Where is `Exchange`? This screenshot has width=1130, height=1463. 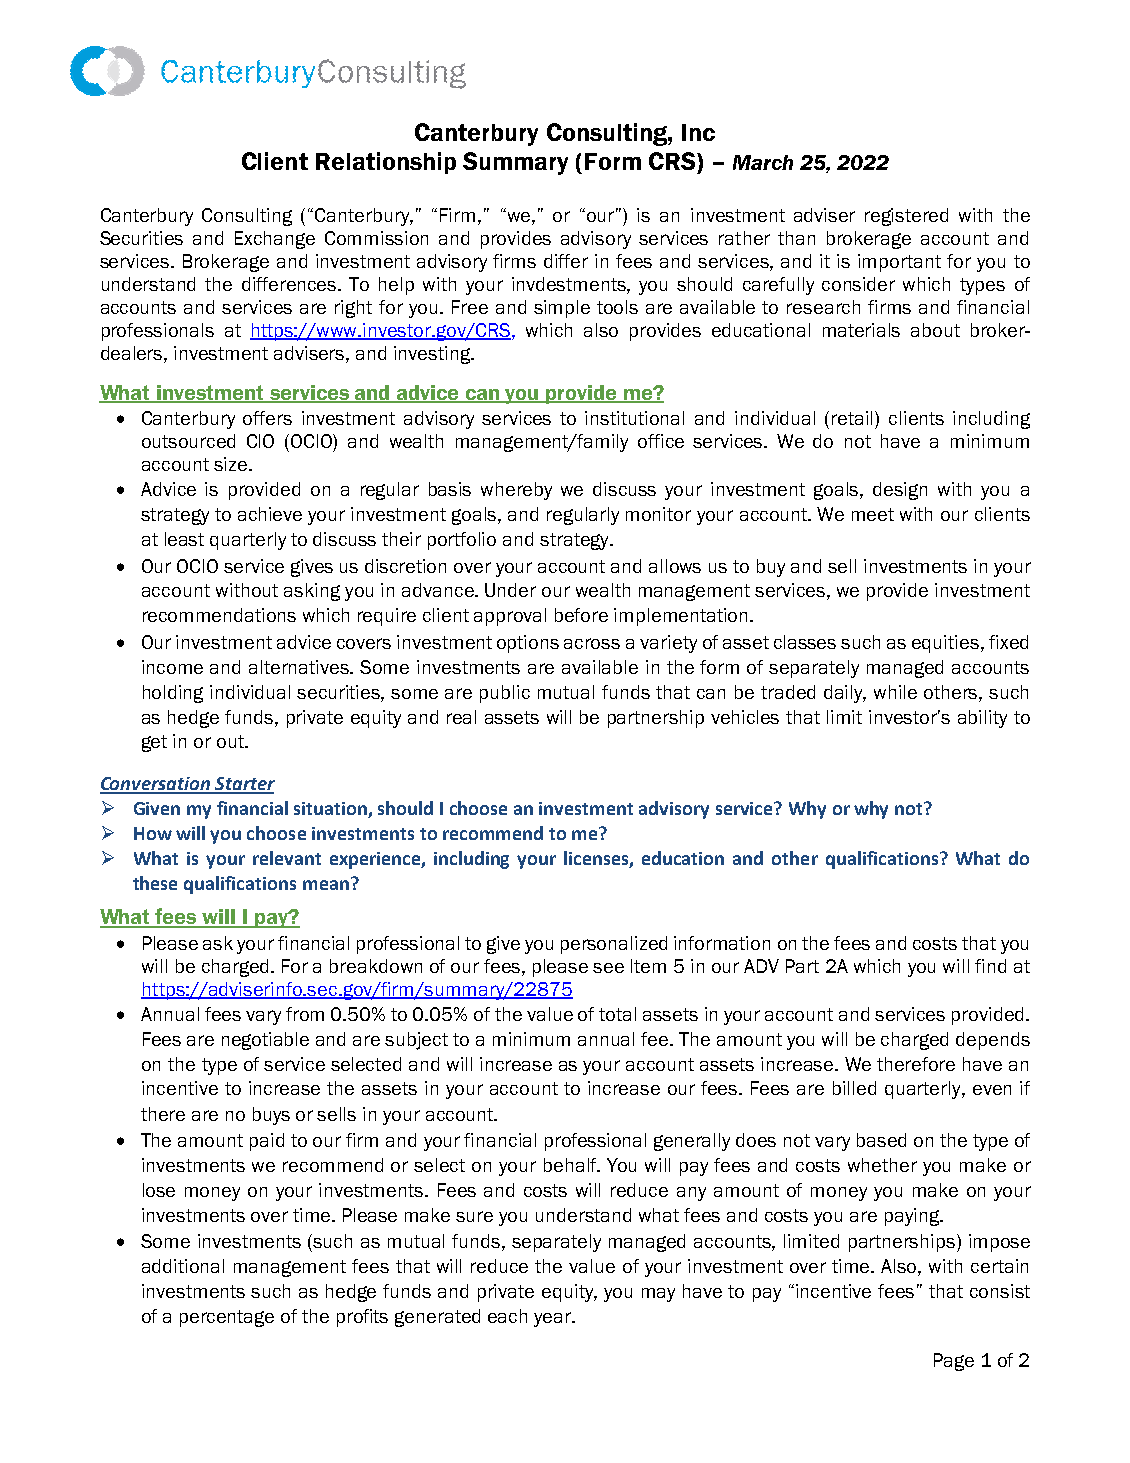 Exchange is located at coordinates (275, 240).
